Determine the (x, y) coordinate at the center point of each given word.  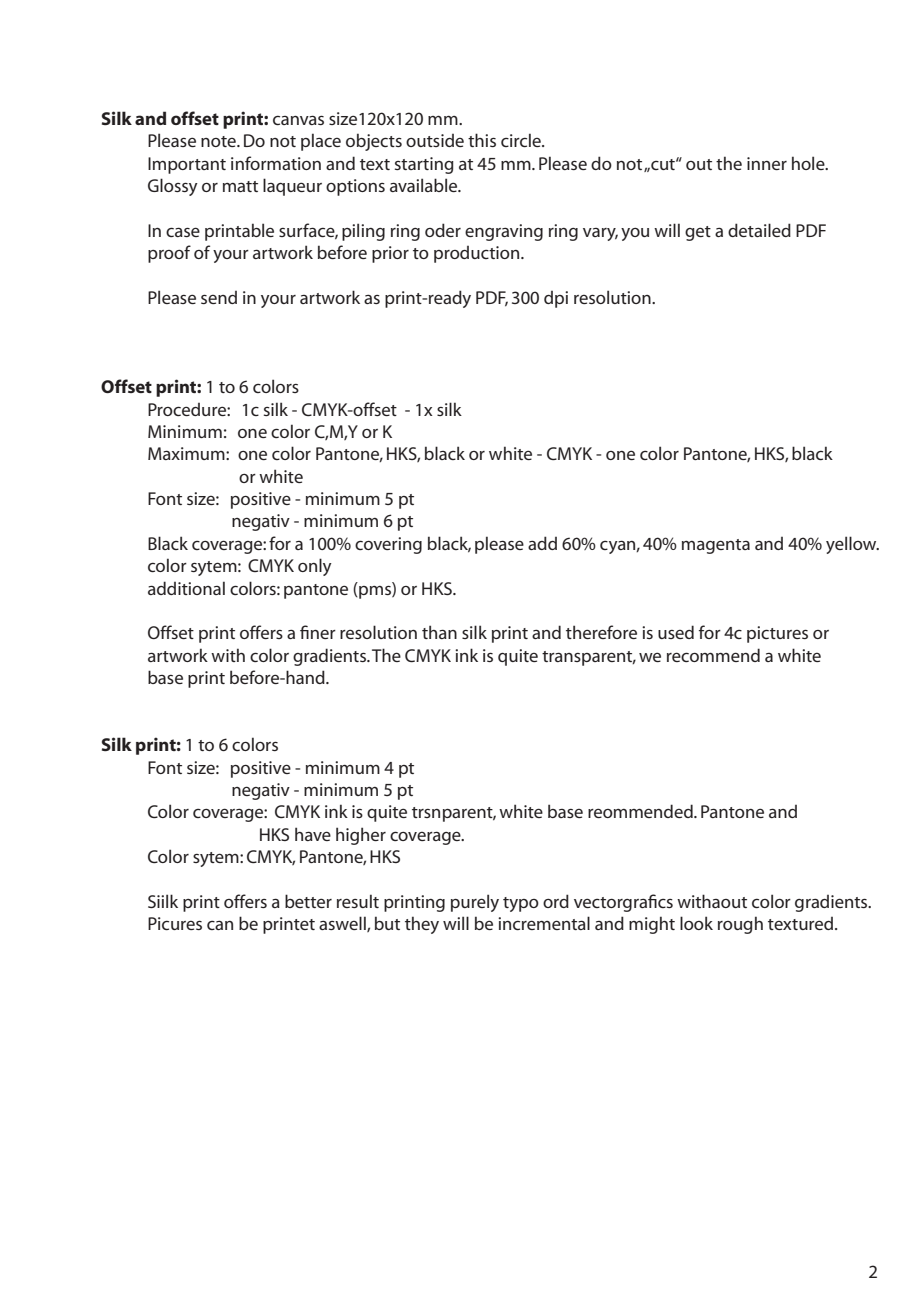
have (313, 834)
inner (767, 163)
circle (522, 140)
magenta (716, 546)
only (315, 567)
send (219, 297)
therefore (601, 632)
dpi (556, 299)
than (439, 632)
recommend (713, 655)
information (276, 163)
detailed (759, 230)
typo (521, 904)
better (308, 901)
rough (740, 925)
